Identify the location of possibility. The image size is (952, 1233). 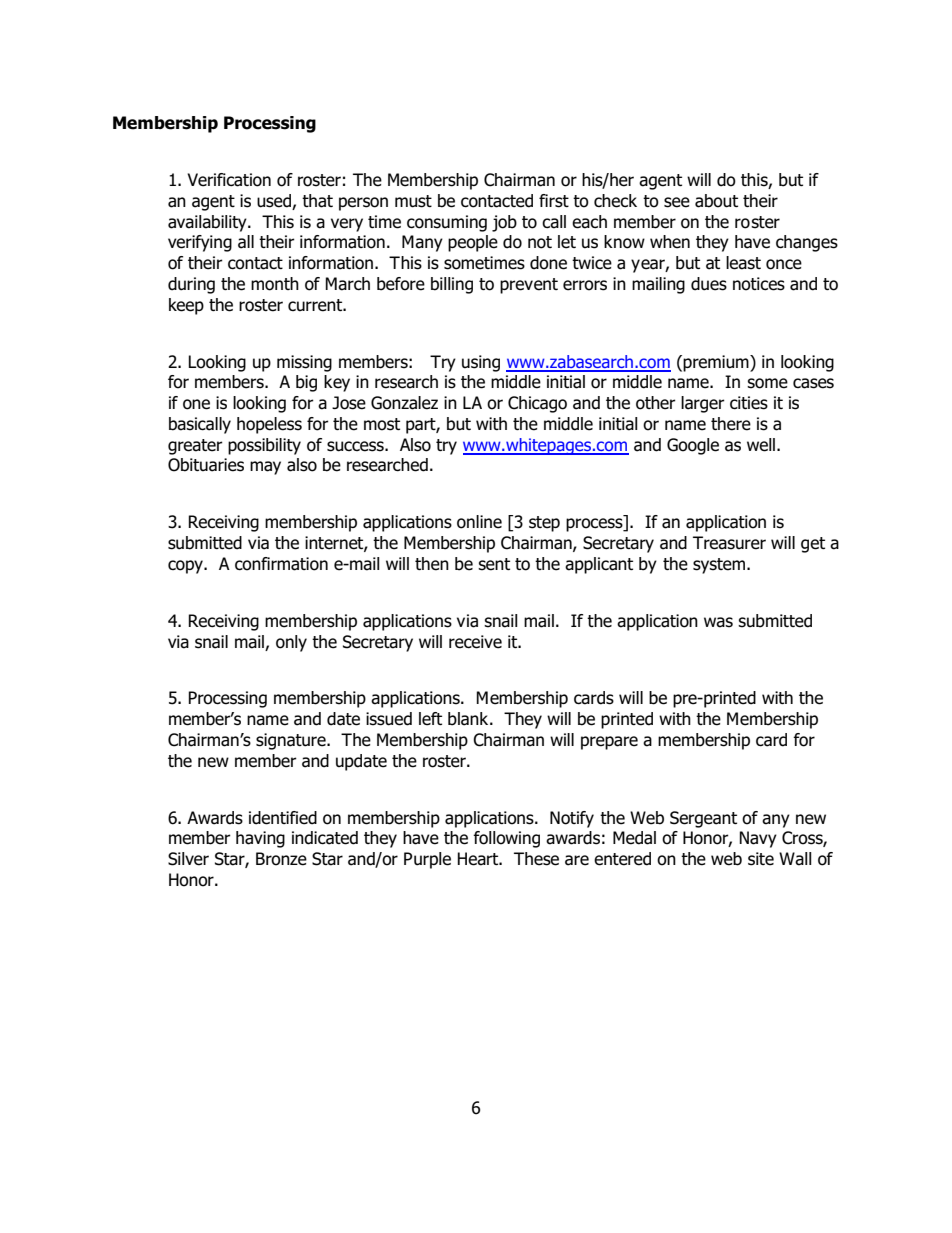
(264, 446).
